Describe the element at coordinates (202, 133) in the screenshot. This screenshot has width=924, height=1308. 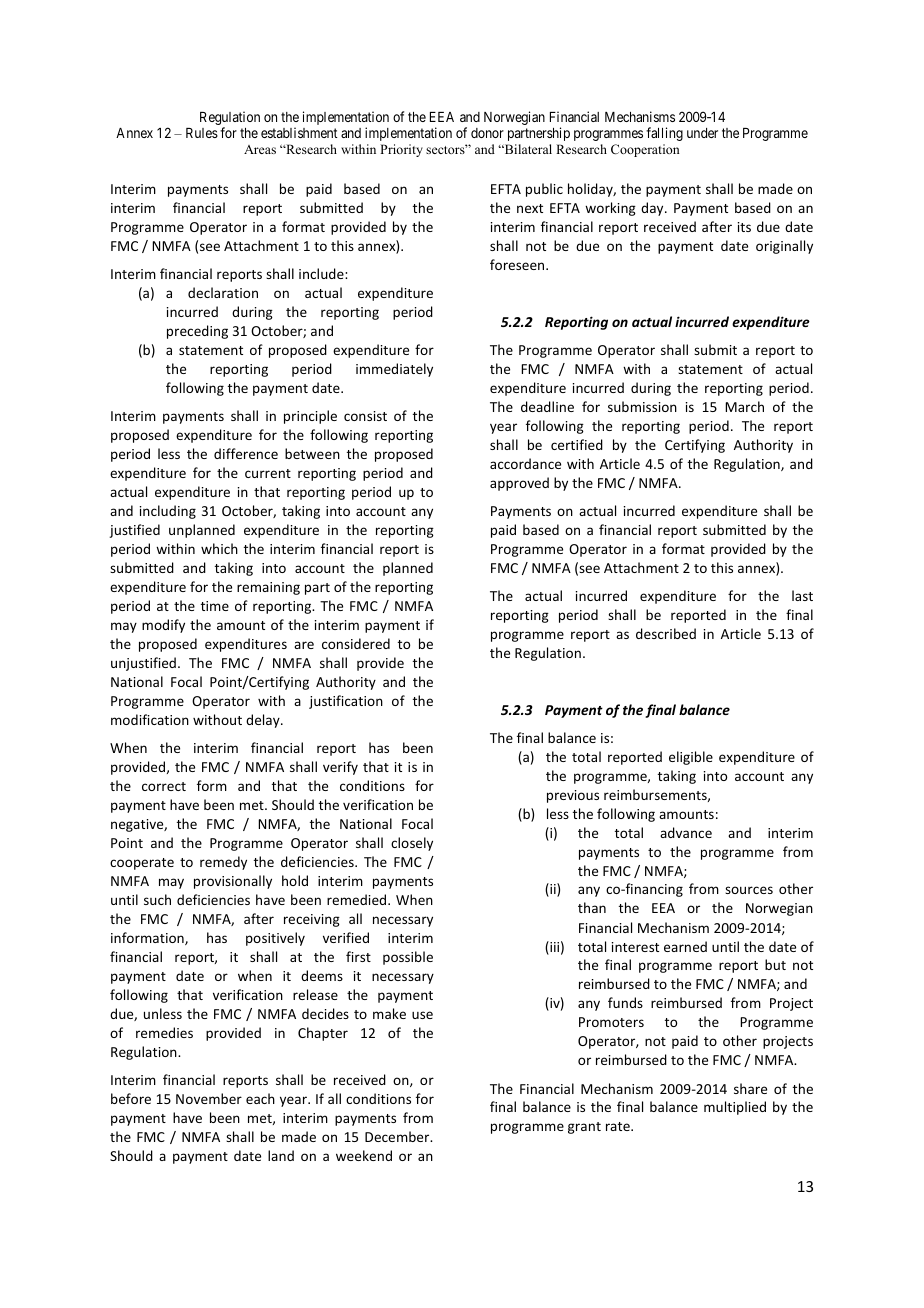
I see `Rules` at that location.
